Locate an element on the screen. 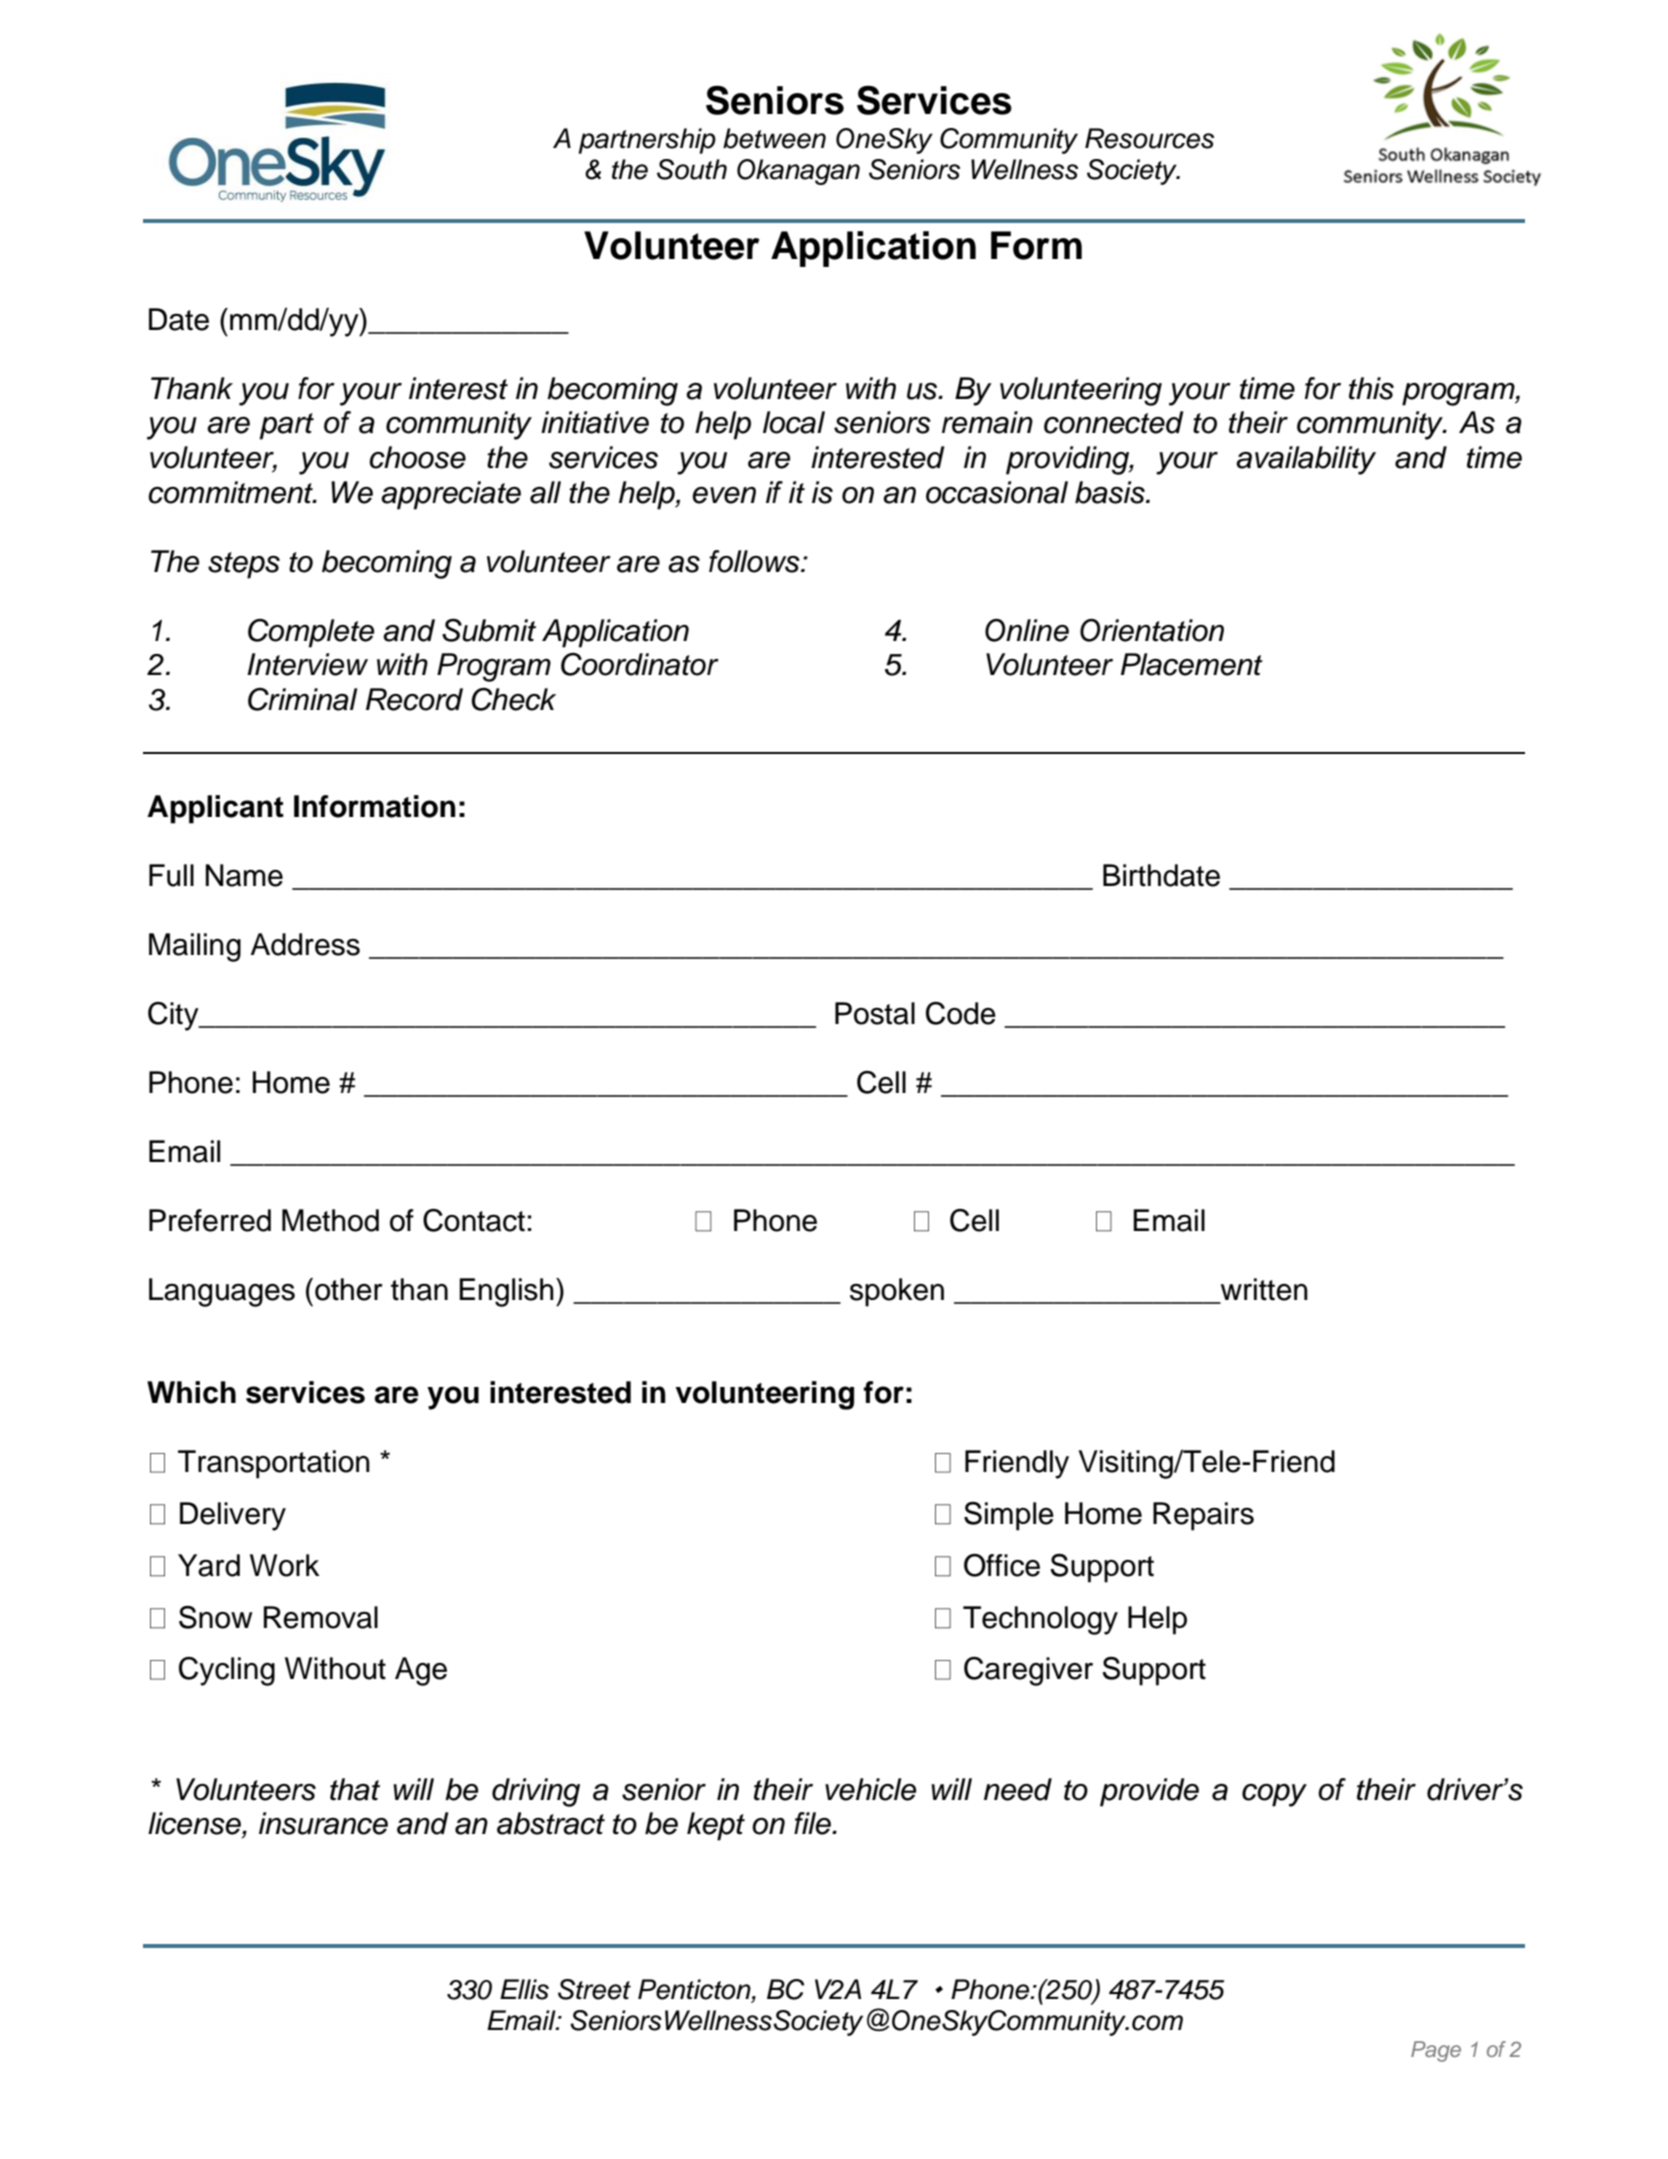  Ellis is located at coordinates (524, 1989).
